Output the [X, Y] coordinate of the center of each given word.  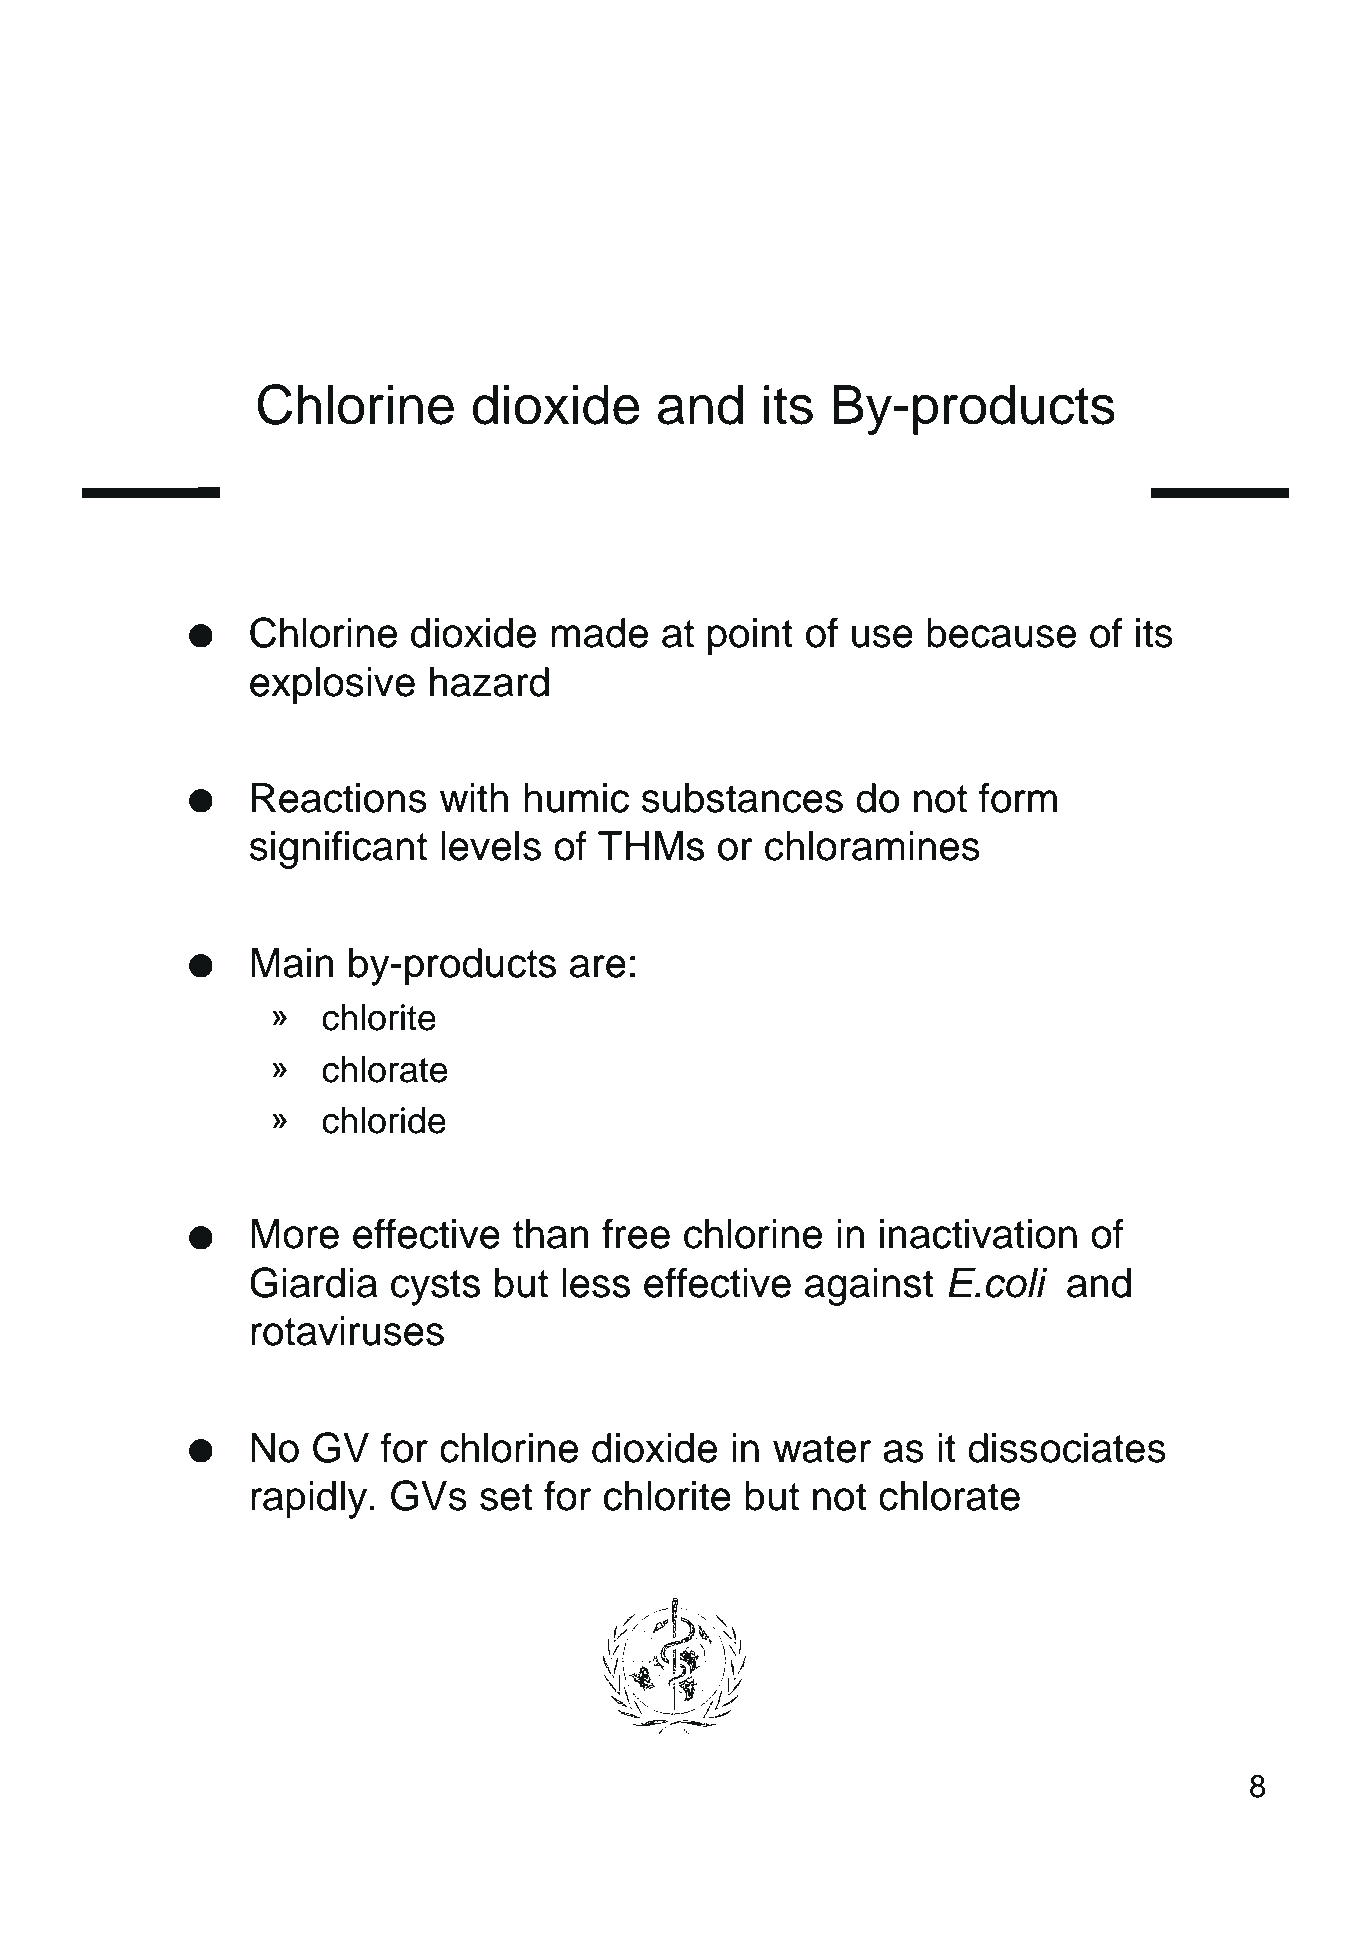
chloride [384, 1120]
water [822, 1449]
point [750, 637]
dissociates [1067, 1448]
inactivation [978, 1234]
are [598, 966]
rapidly [309, 1500]
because [1002, 633]
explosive [332, 686]
